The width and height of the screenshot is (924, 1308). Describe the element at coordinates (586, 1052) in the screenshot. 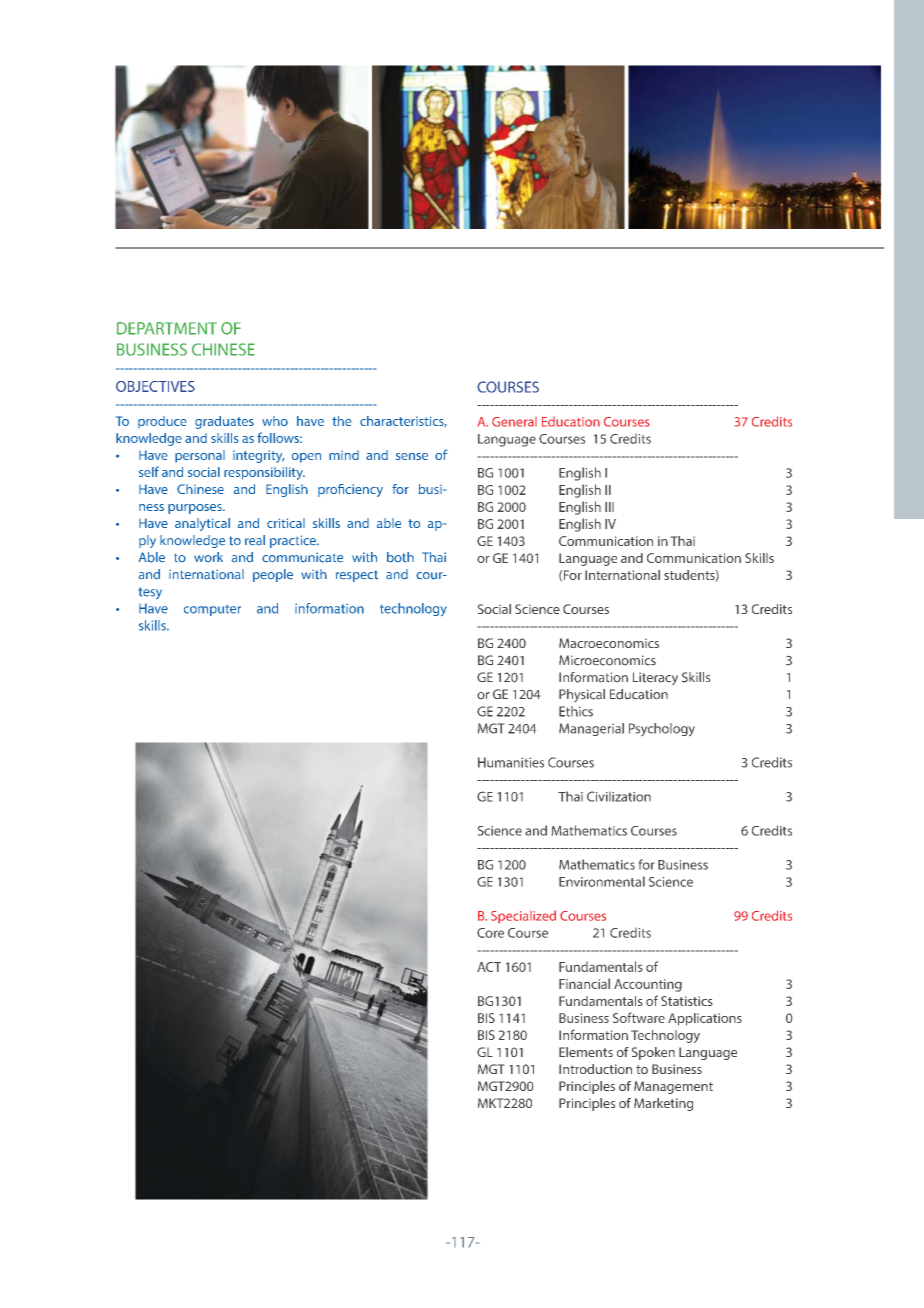

I see `Elements` at that location.
